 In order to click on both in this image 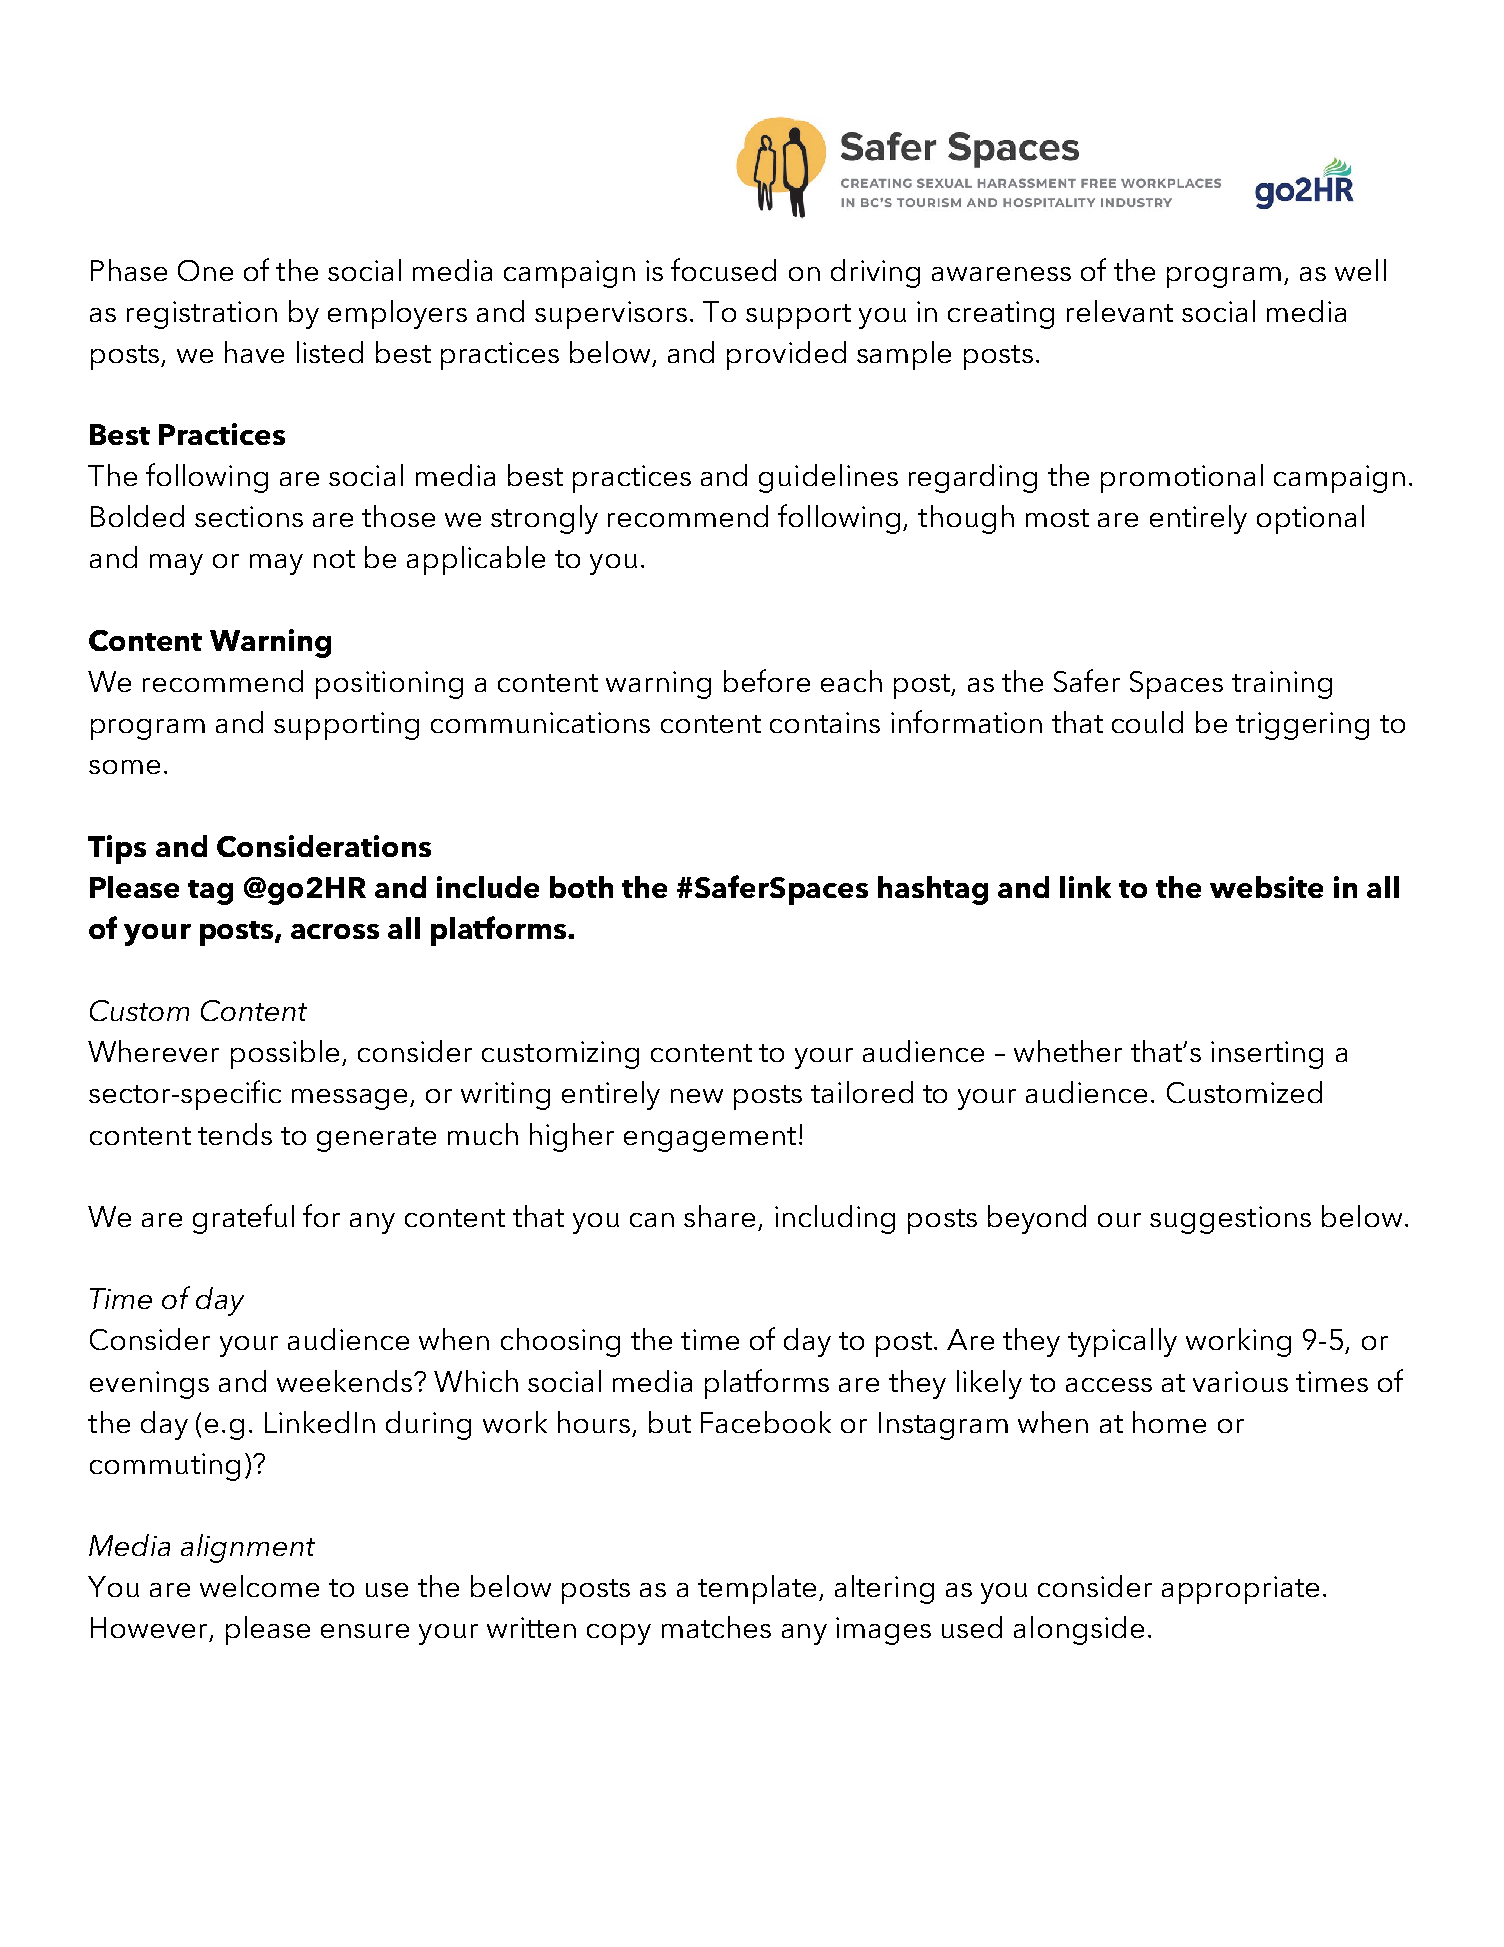, I will do `click(581, 887)`.
